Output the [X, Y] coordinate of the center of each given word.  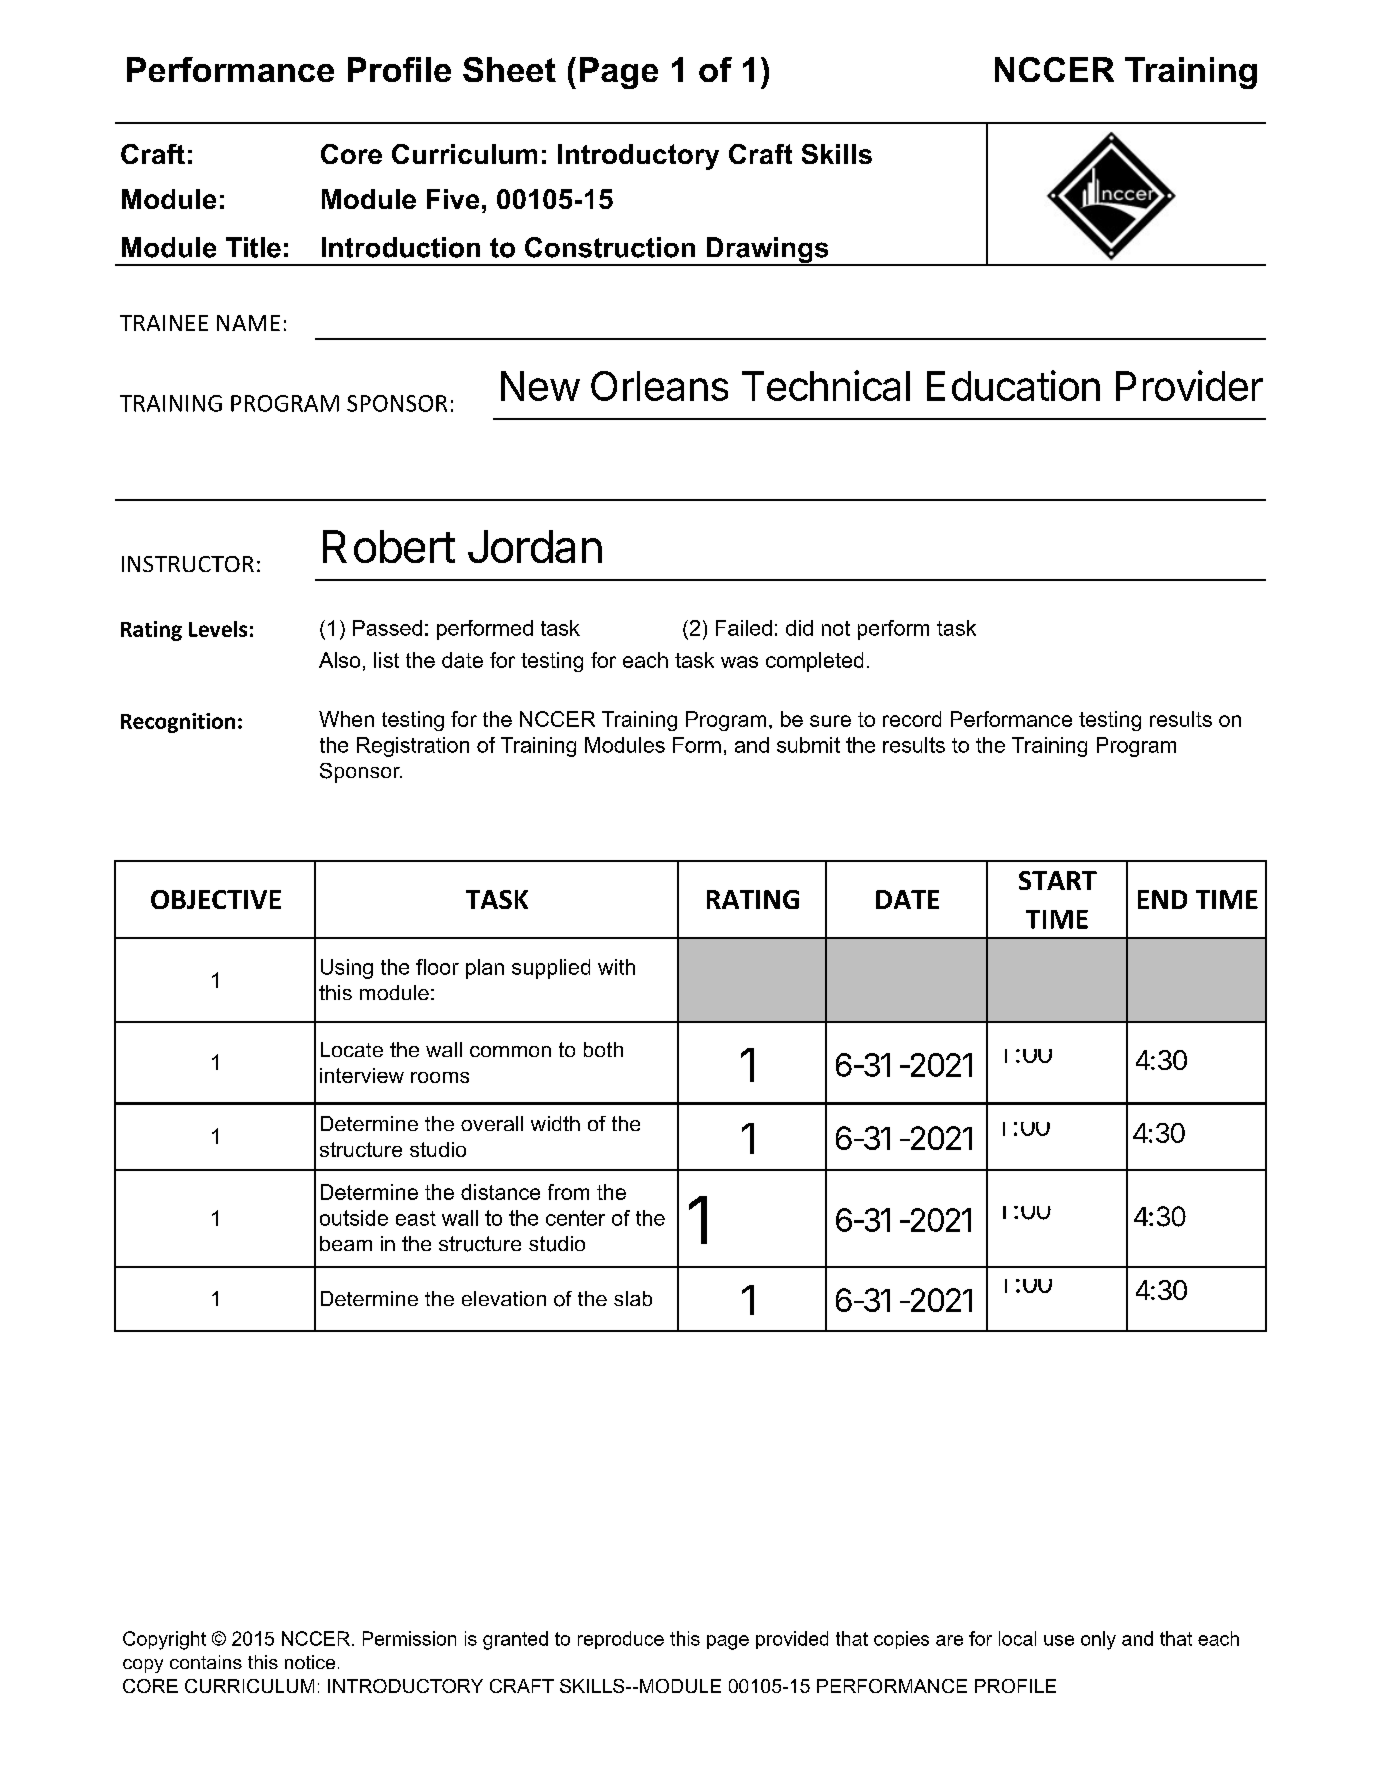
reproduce [621, 1640]
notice [310, 1662]
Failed [744, 628]
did [799, 628]
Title [253, 247]
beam [346, 1243]
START [1058, 880]
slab [633, 1298]
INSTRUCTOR [188, 564]
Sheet [509, 69]
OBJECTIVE [216, 899]
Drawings [767, 251]
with [616, 967]
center [575, 1218]
